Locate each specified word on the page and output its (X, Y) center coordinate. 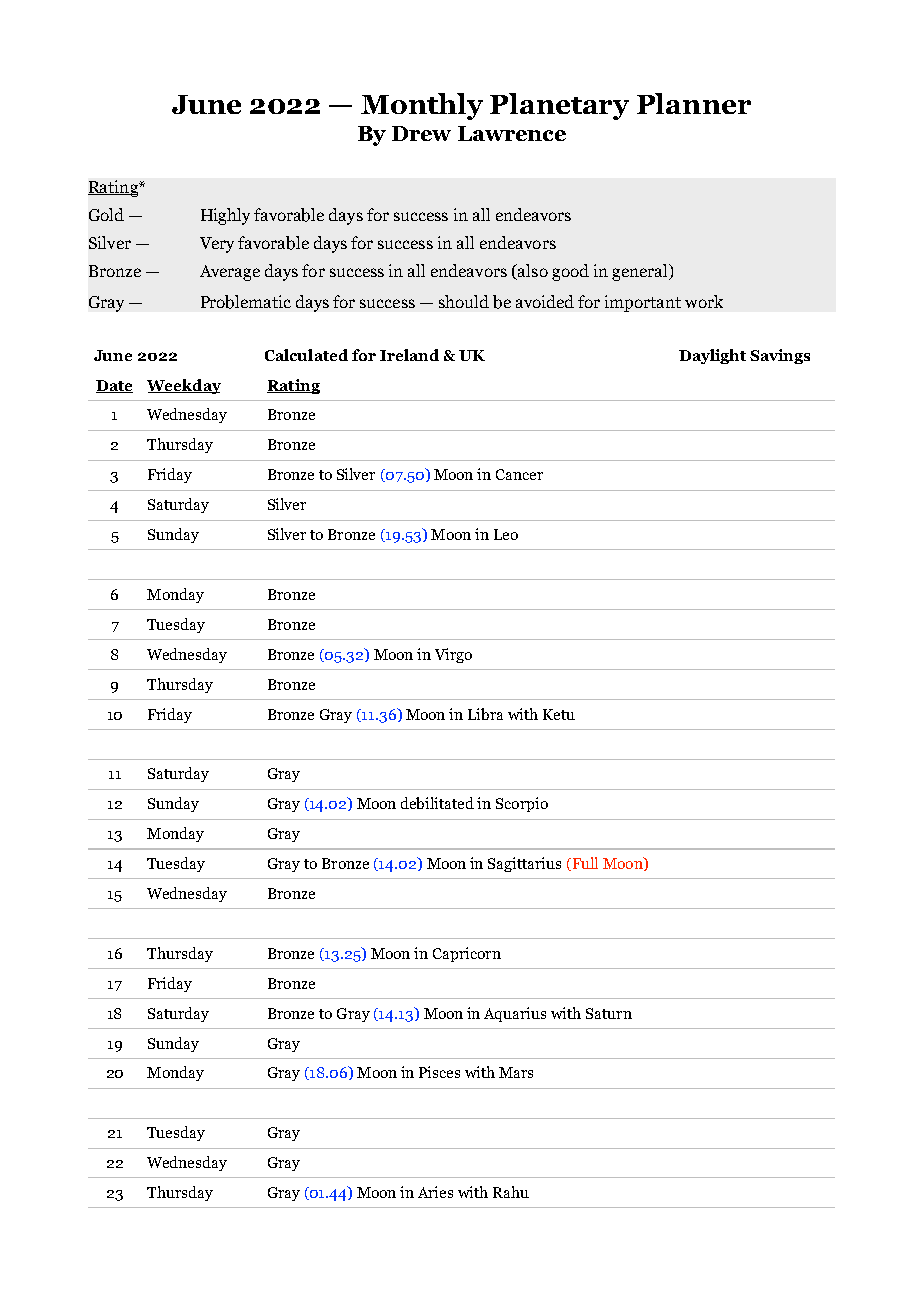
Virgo (453, 655)
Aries (435, 1192)
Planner (694, 103)
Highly (225, 216)
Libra (485, 714)
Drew (421, 133)
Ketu (559, 714)
